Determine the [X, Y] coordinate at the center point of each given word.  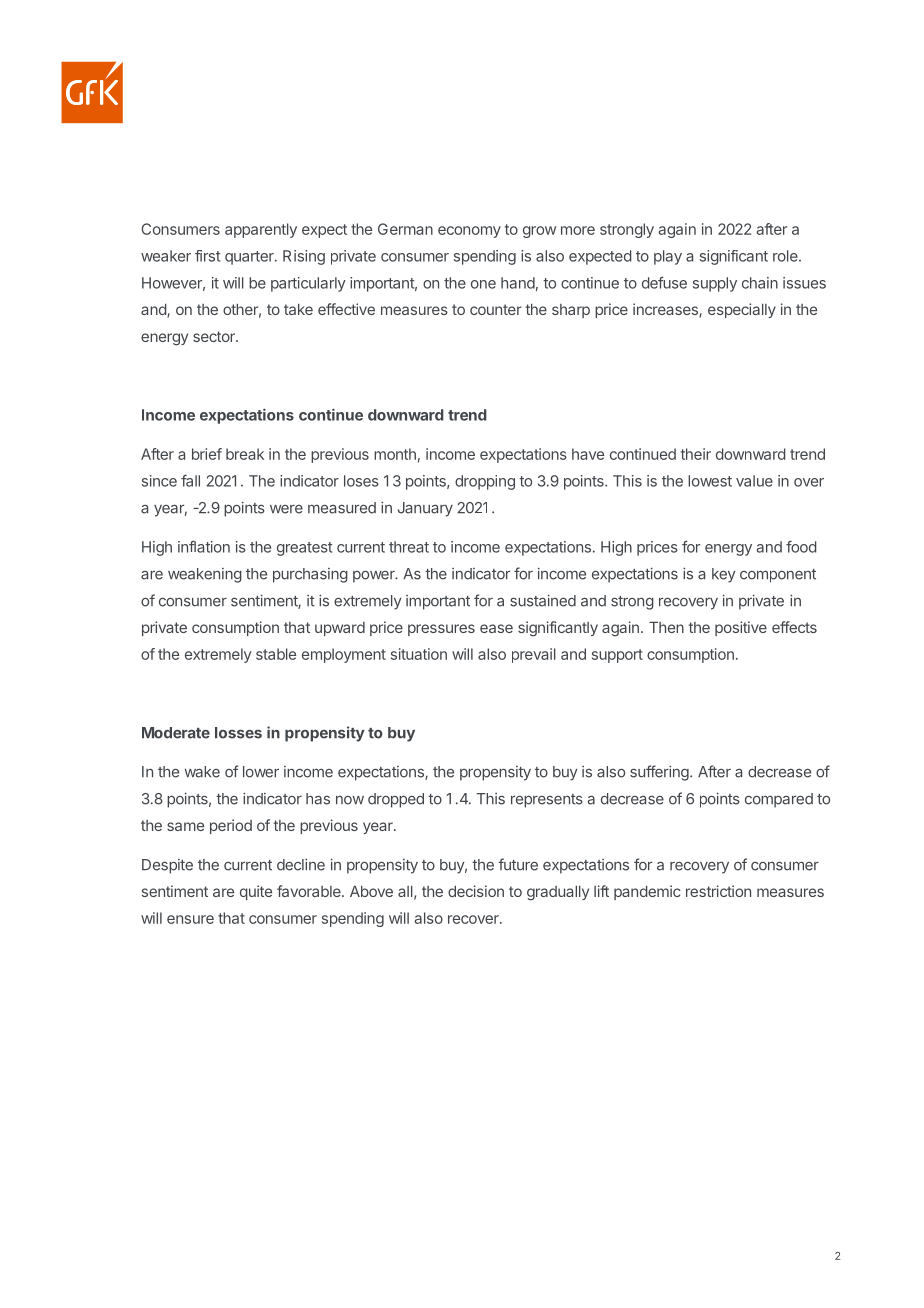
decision [476, 891]
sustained [543, 600]
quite [256, 892]
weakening [205, 575]
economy [469, 232]
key [724, 575]
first [207, 256]
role [786, 256]
